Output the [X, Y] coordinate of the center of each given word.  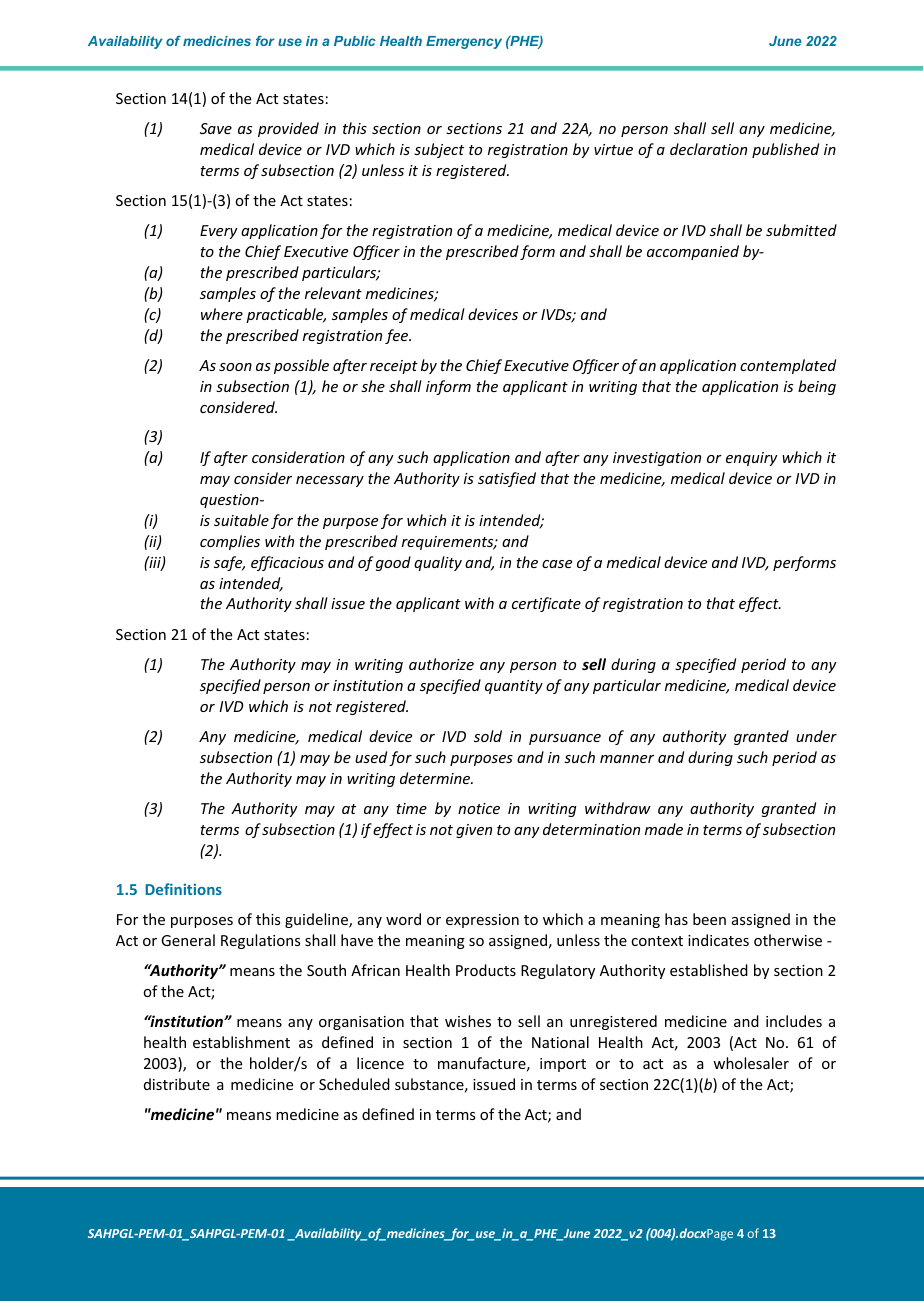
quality [438, 563]
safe [229, 563]
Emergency [464, 42]
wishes [468, 1021]
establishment [241, 1042]
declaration [708, 149]
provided [288, 129]
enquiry [751, 459]
